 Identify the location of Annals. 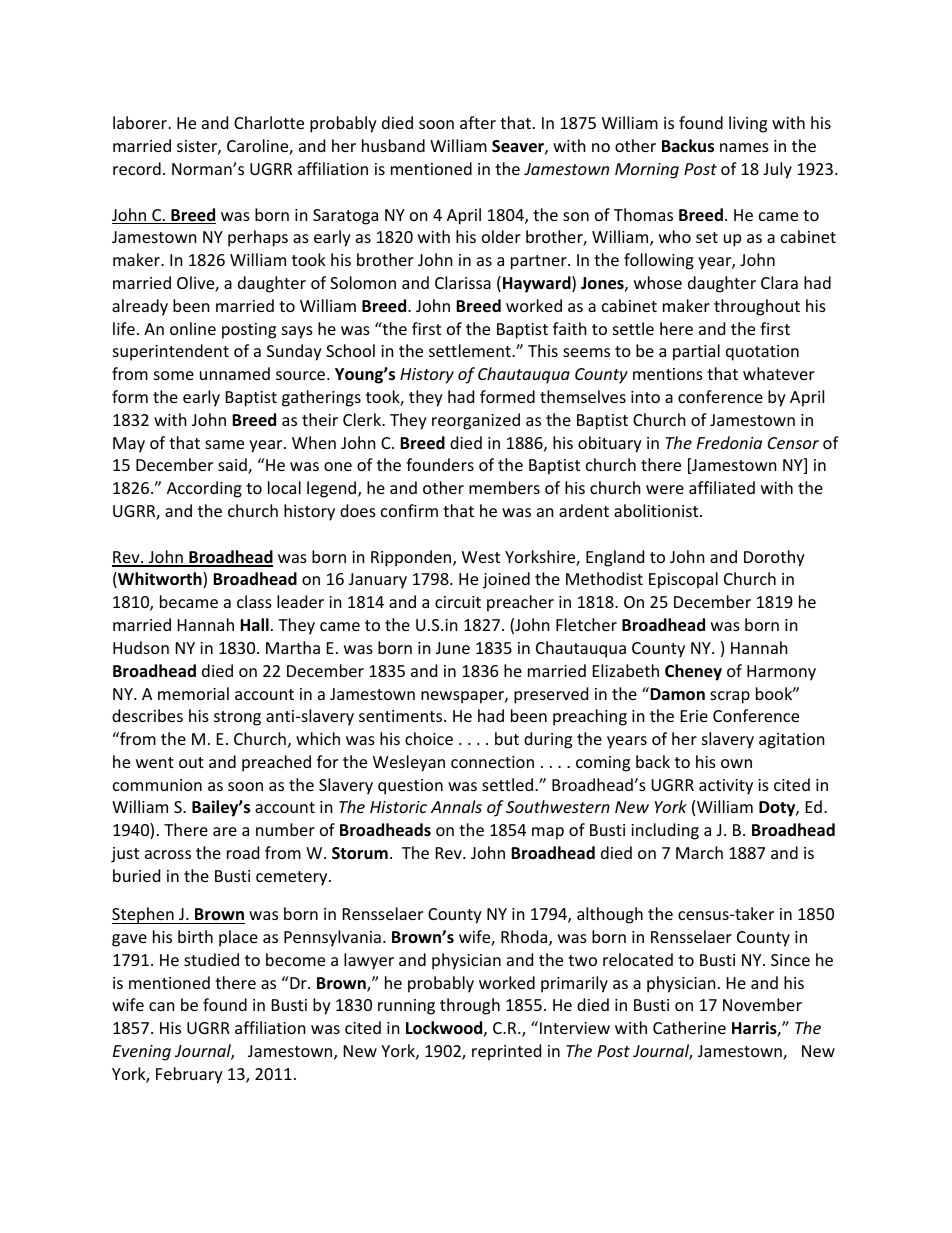
(456, 806).
